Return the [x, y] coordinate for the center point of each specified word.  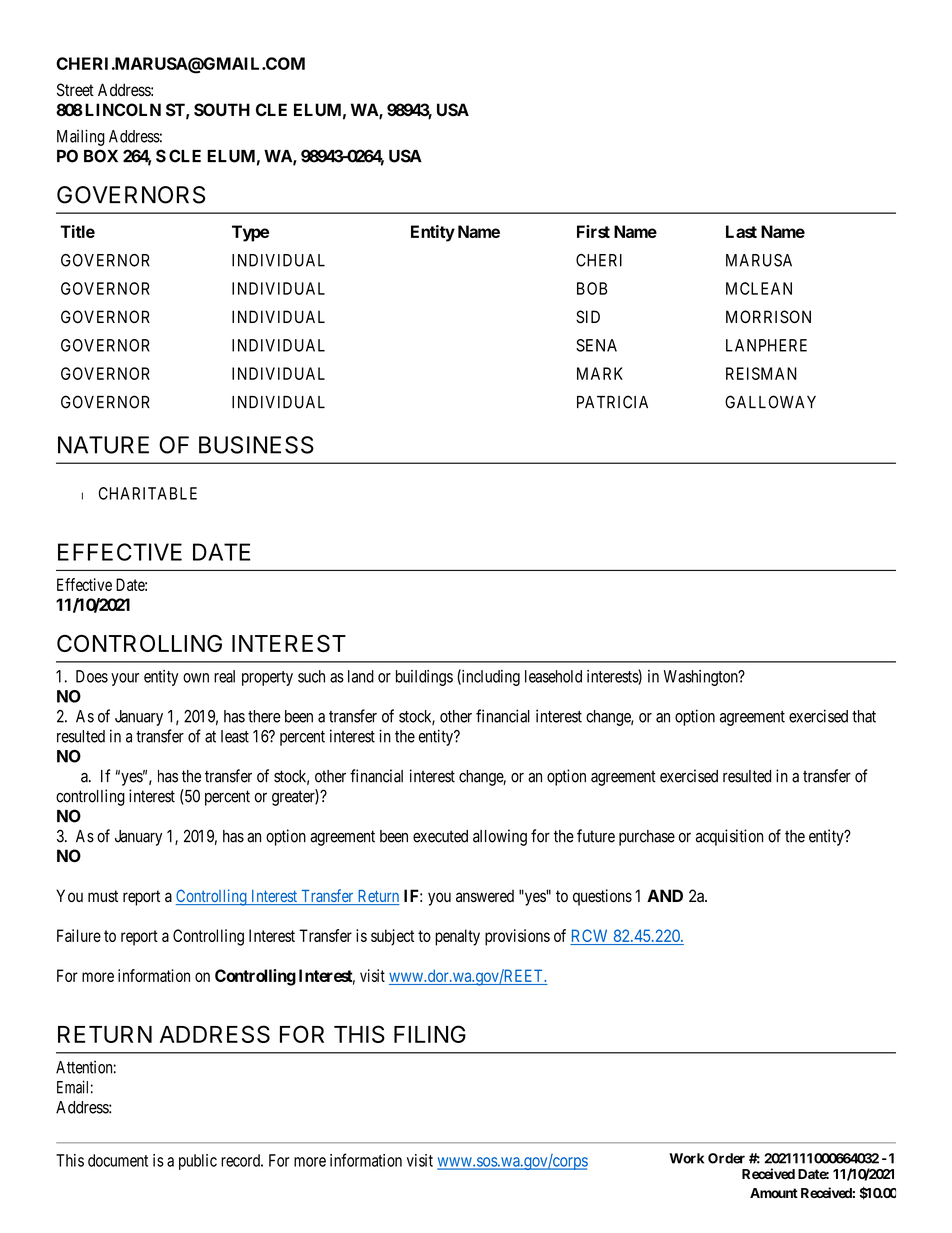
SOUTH [222, 110]
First [593, 231]
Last [741, 231]
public [198, 1162]
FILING [430, 1034]
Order [726, 1158]
